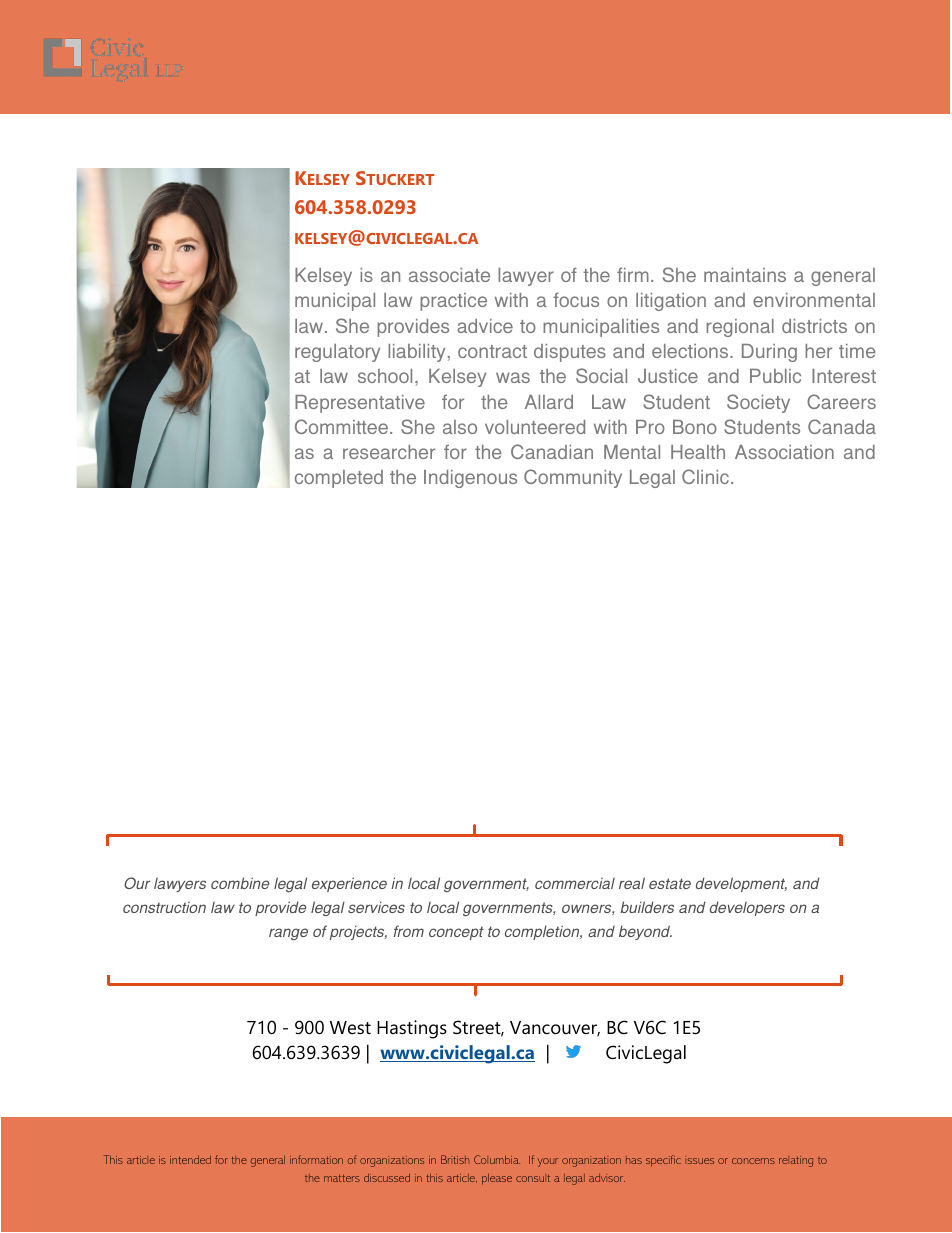 The height and width of the screenshot is (1233, 952). What do you see at coordinates (745, 275) in the screenshot?
I see `maintains` at bounding box center [745, 275].
